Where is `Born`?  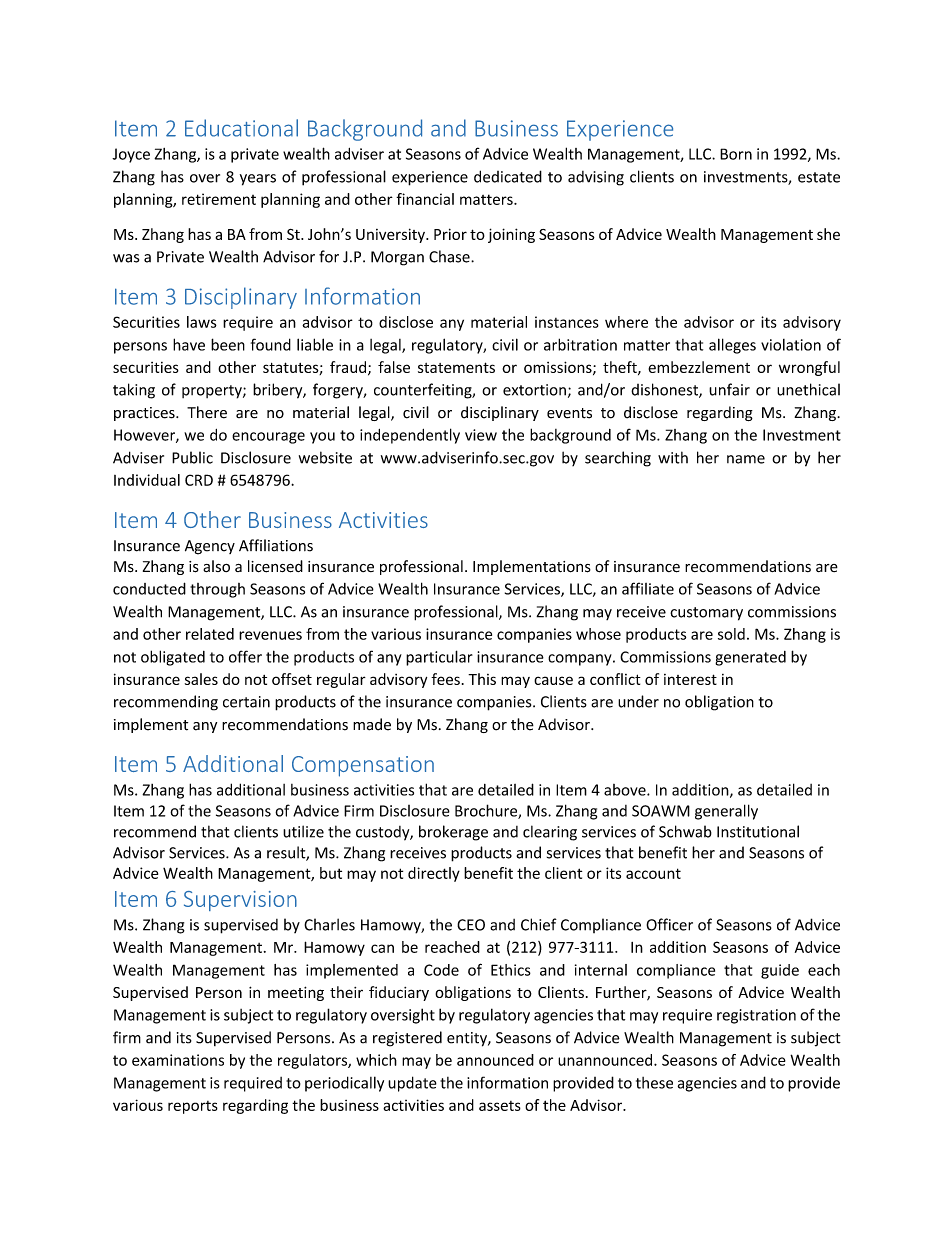
Born is located at coordinates (736, 154).
